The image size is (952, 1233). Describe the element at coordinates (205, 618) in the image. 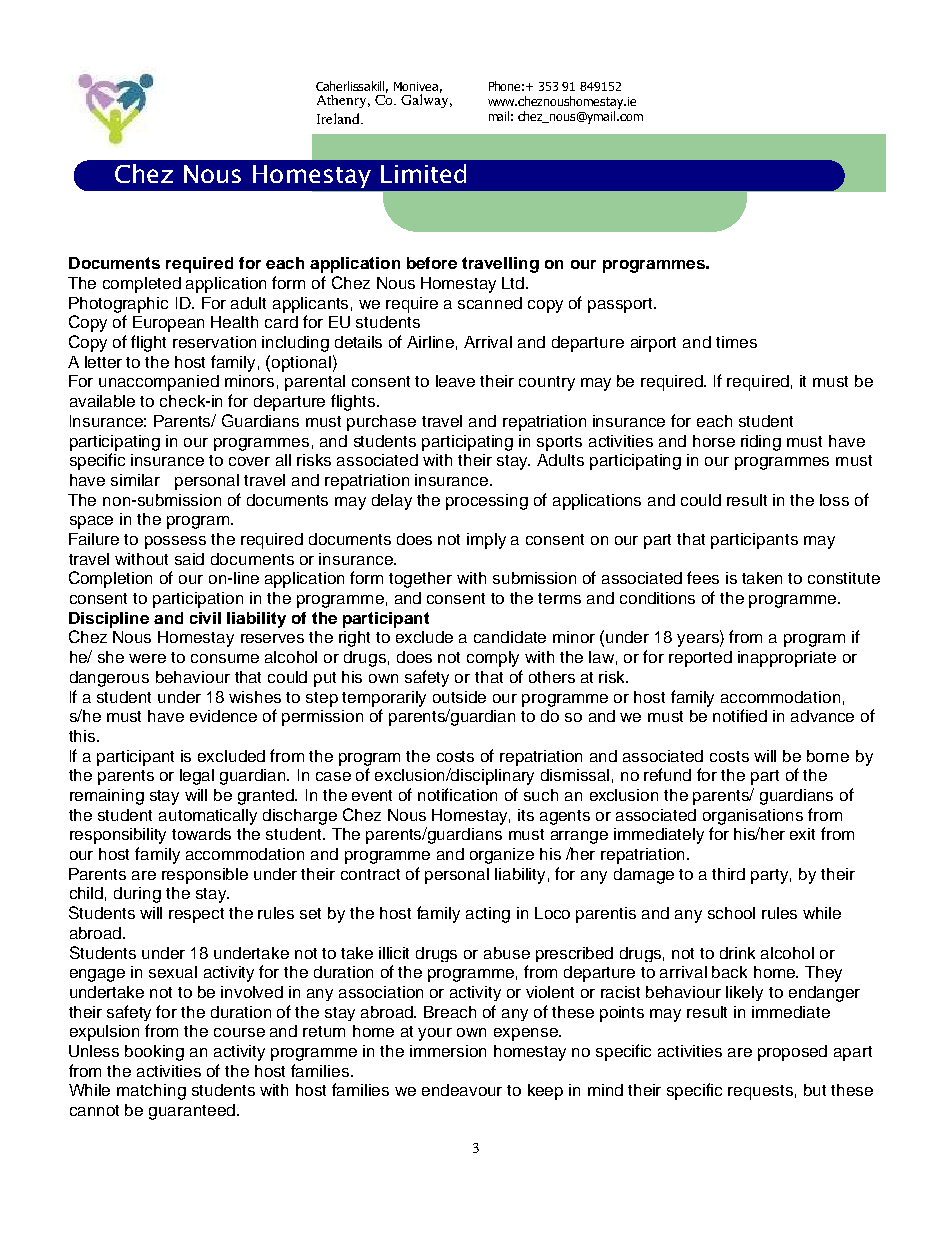

I see `civil` at that location.
